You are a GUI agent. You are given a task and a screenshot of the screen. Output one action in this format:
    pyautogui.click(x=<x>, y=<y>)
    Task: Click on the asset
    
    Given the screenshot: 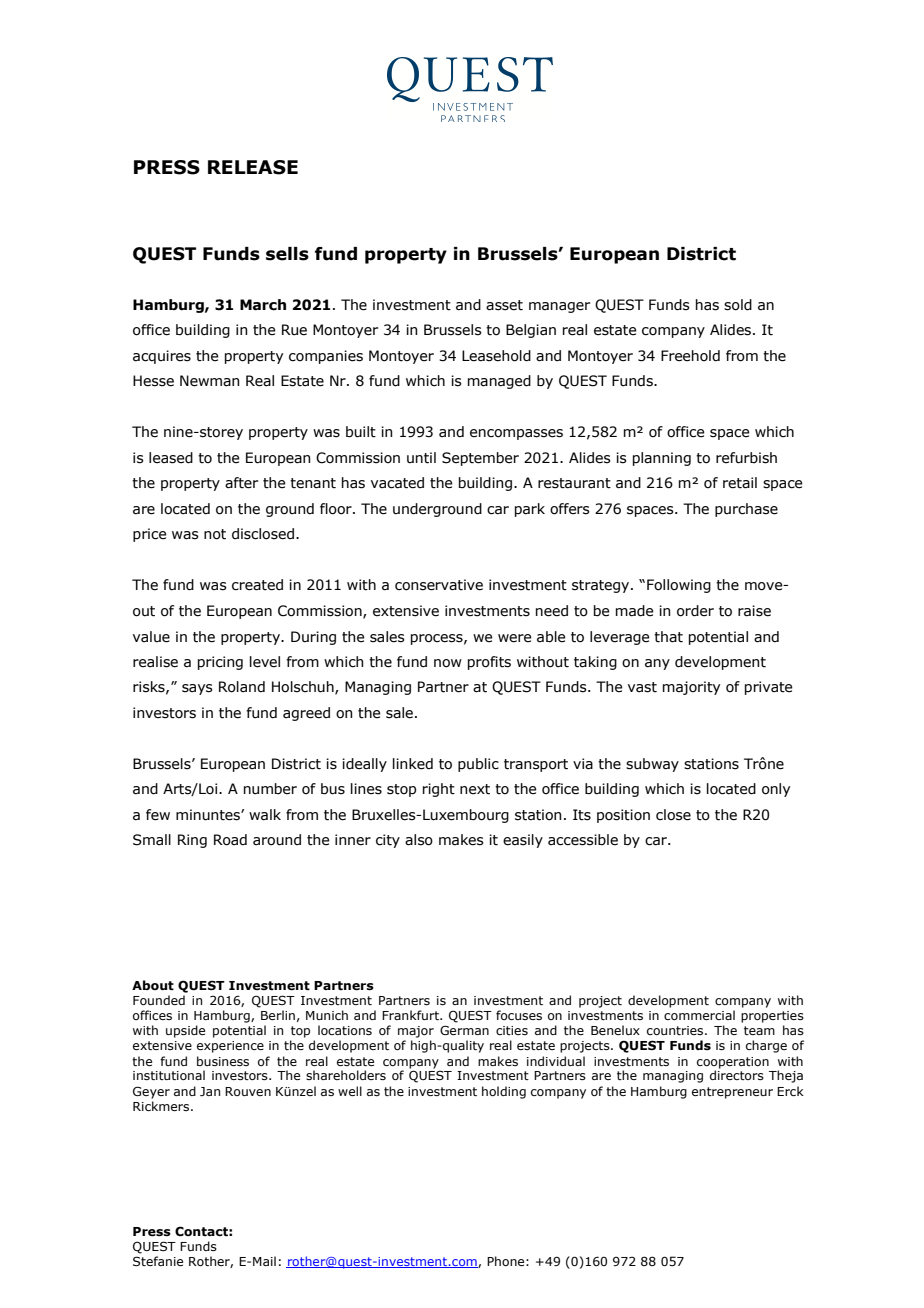 What is the action you would take?
    pyautogui.click(x=504, y=305)
